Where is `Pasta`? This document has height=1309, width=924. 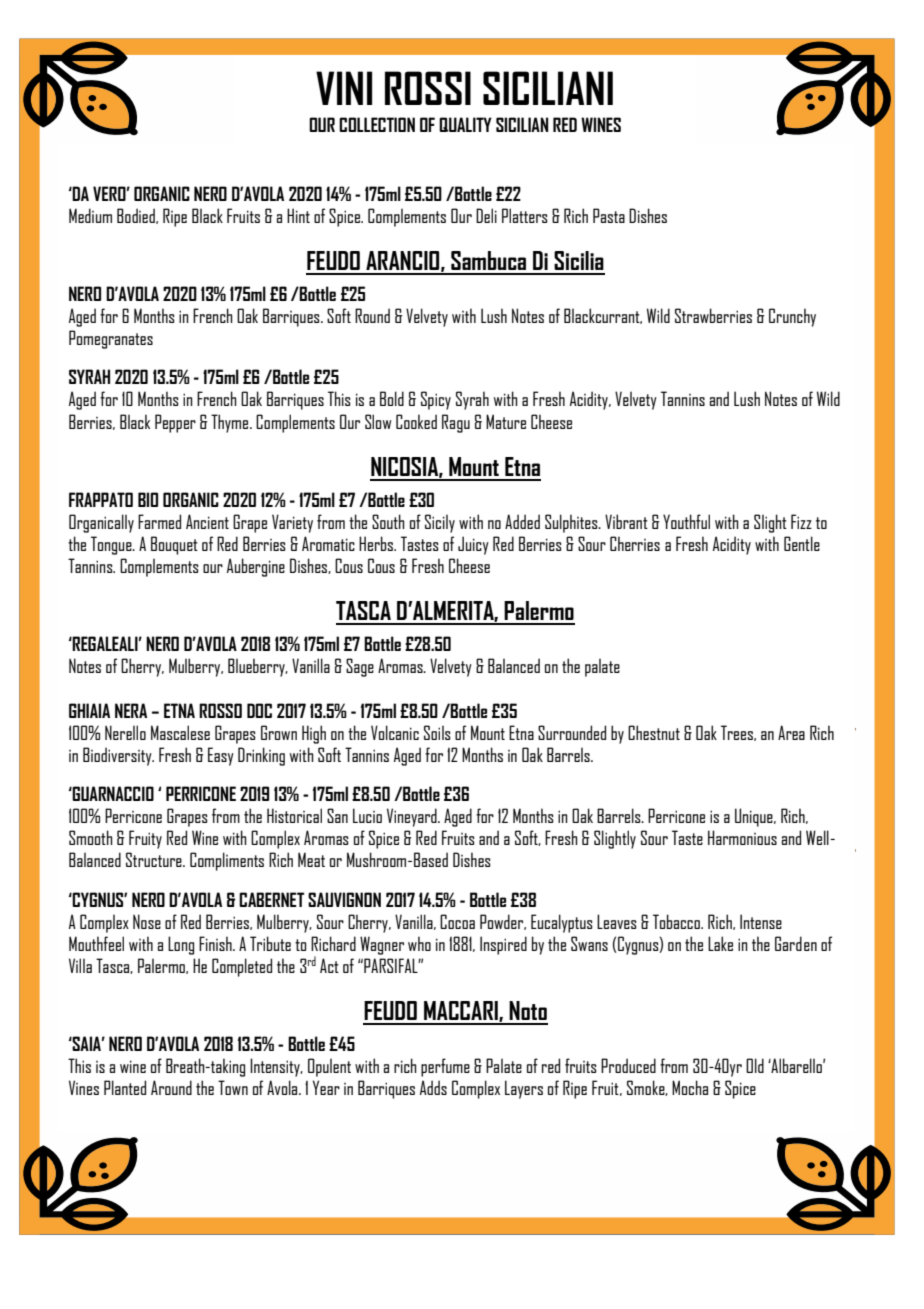
Pasta is located at coordinates (609, 215).
